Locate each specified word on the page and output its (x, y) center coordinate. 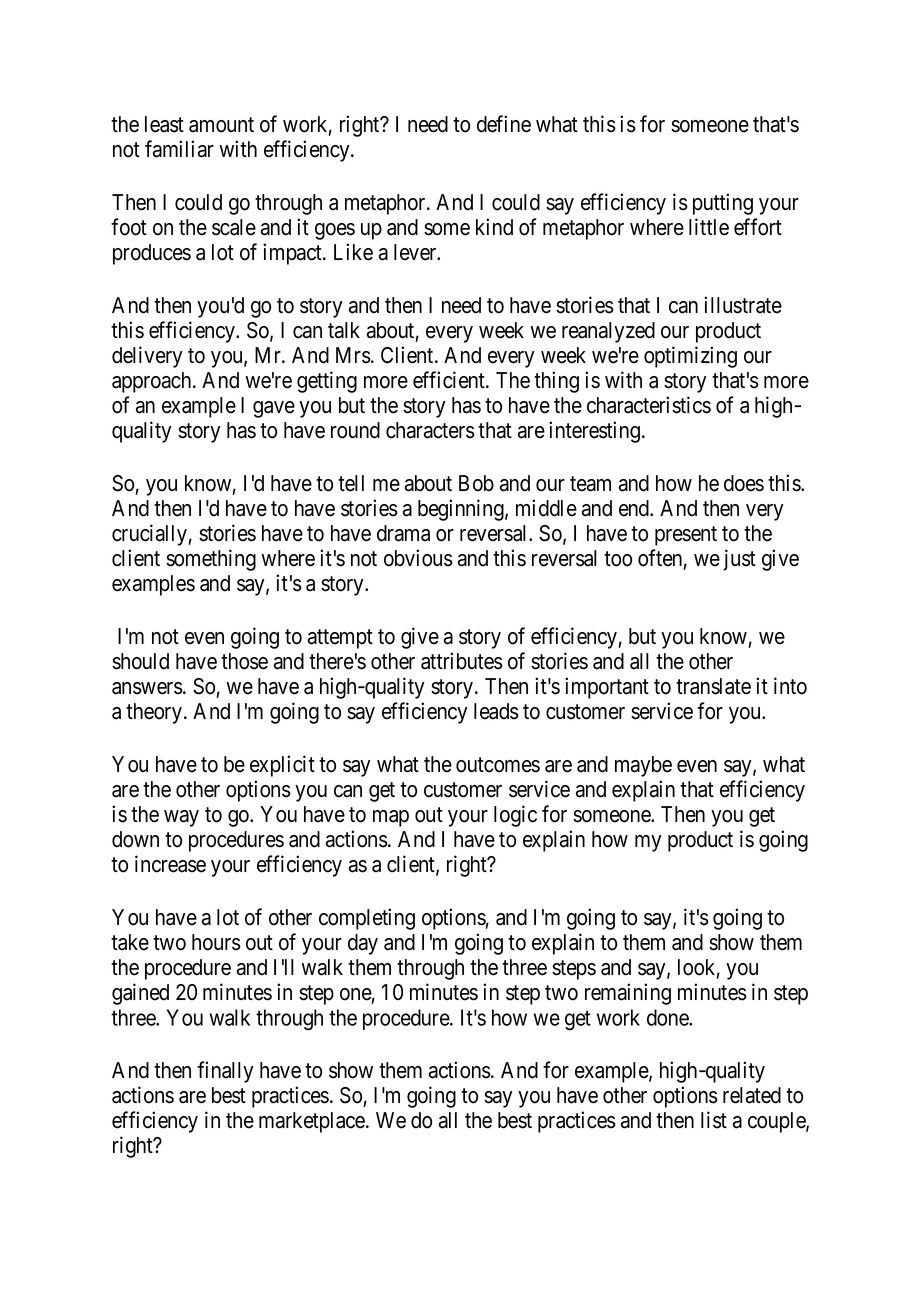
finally (225, 1072)
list (714, 1120)
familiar (179, 149)
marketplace (313, 1122)
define (504, 124)
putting (723, 204)
